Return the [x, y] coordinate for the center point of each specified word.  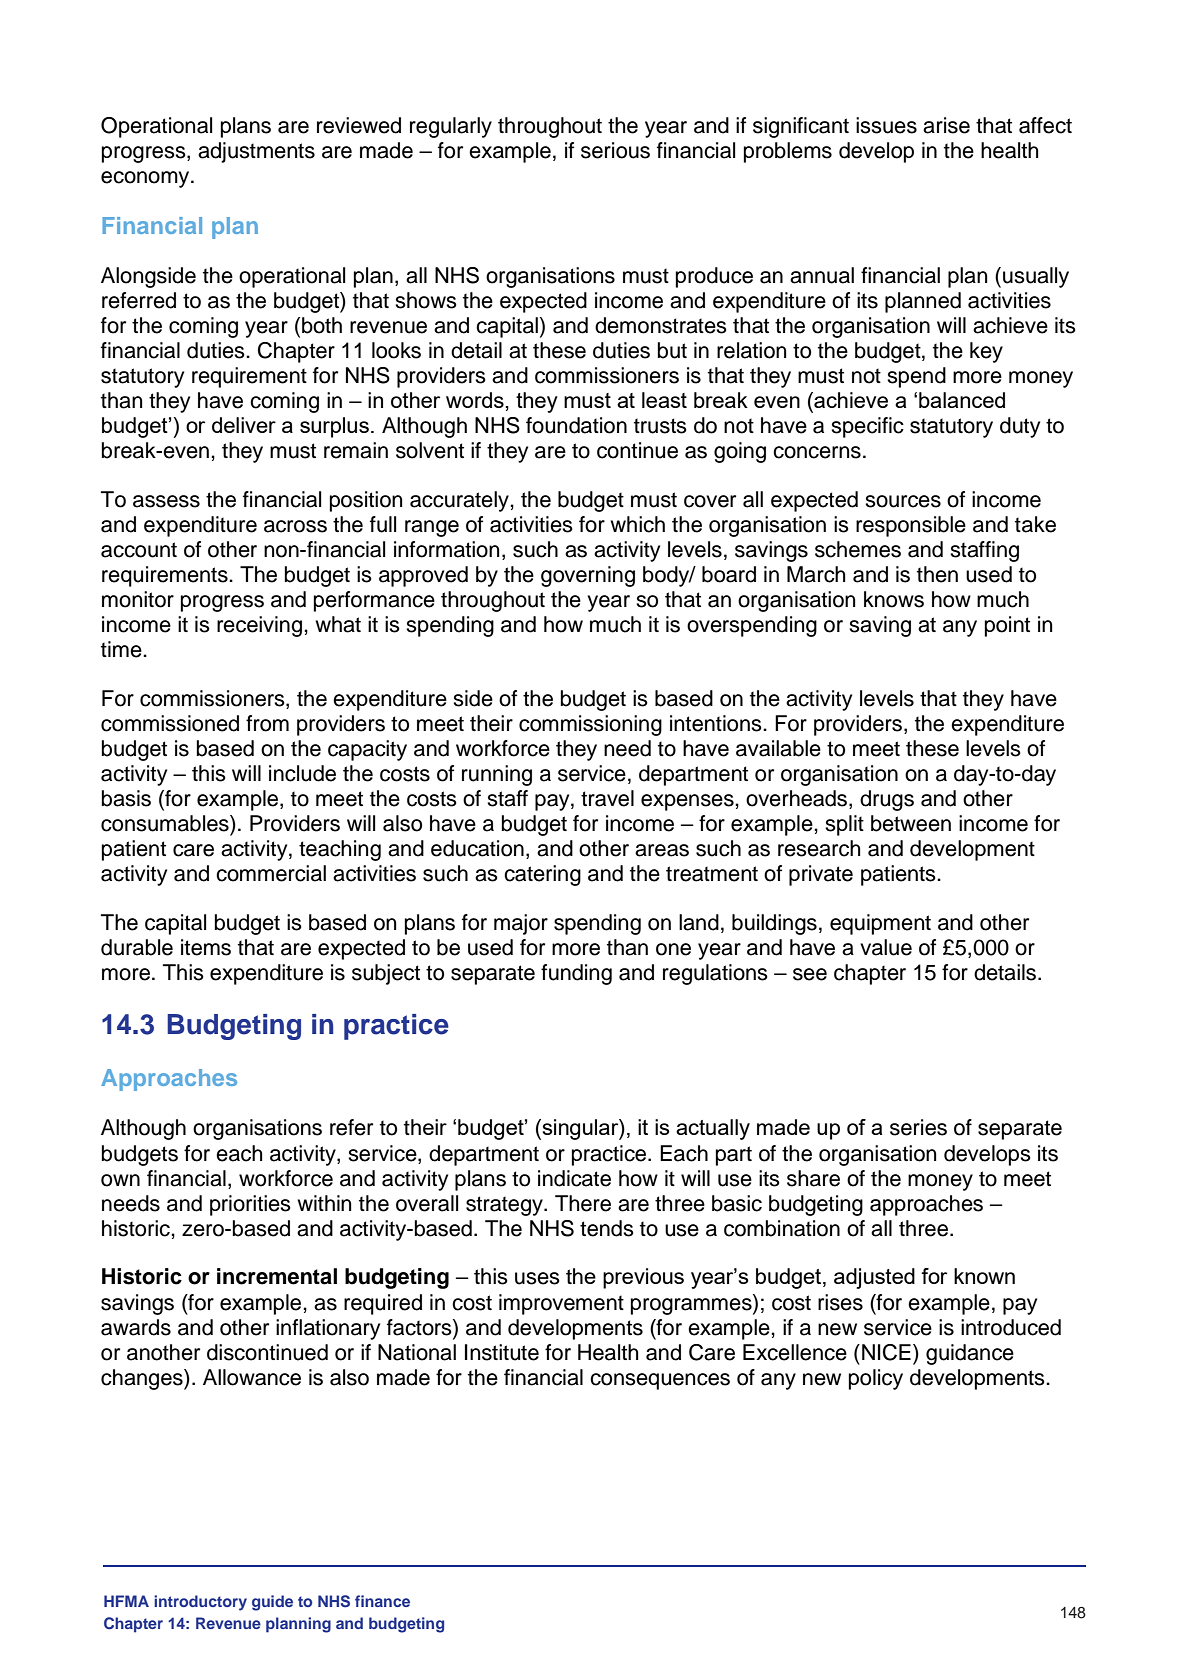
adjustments [256, 152]
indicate [574, 1178]
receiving [259, 626]
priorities [250, 1205]
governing [588, 576]
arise [946, 125]
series [918, 1127]
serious [615, 150]
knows [894, 599]
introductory [200, 1603]
